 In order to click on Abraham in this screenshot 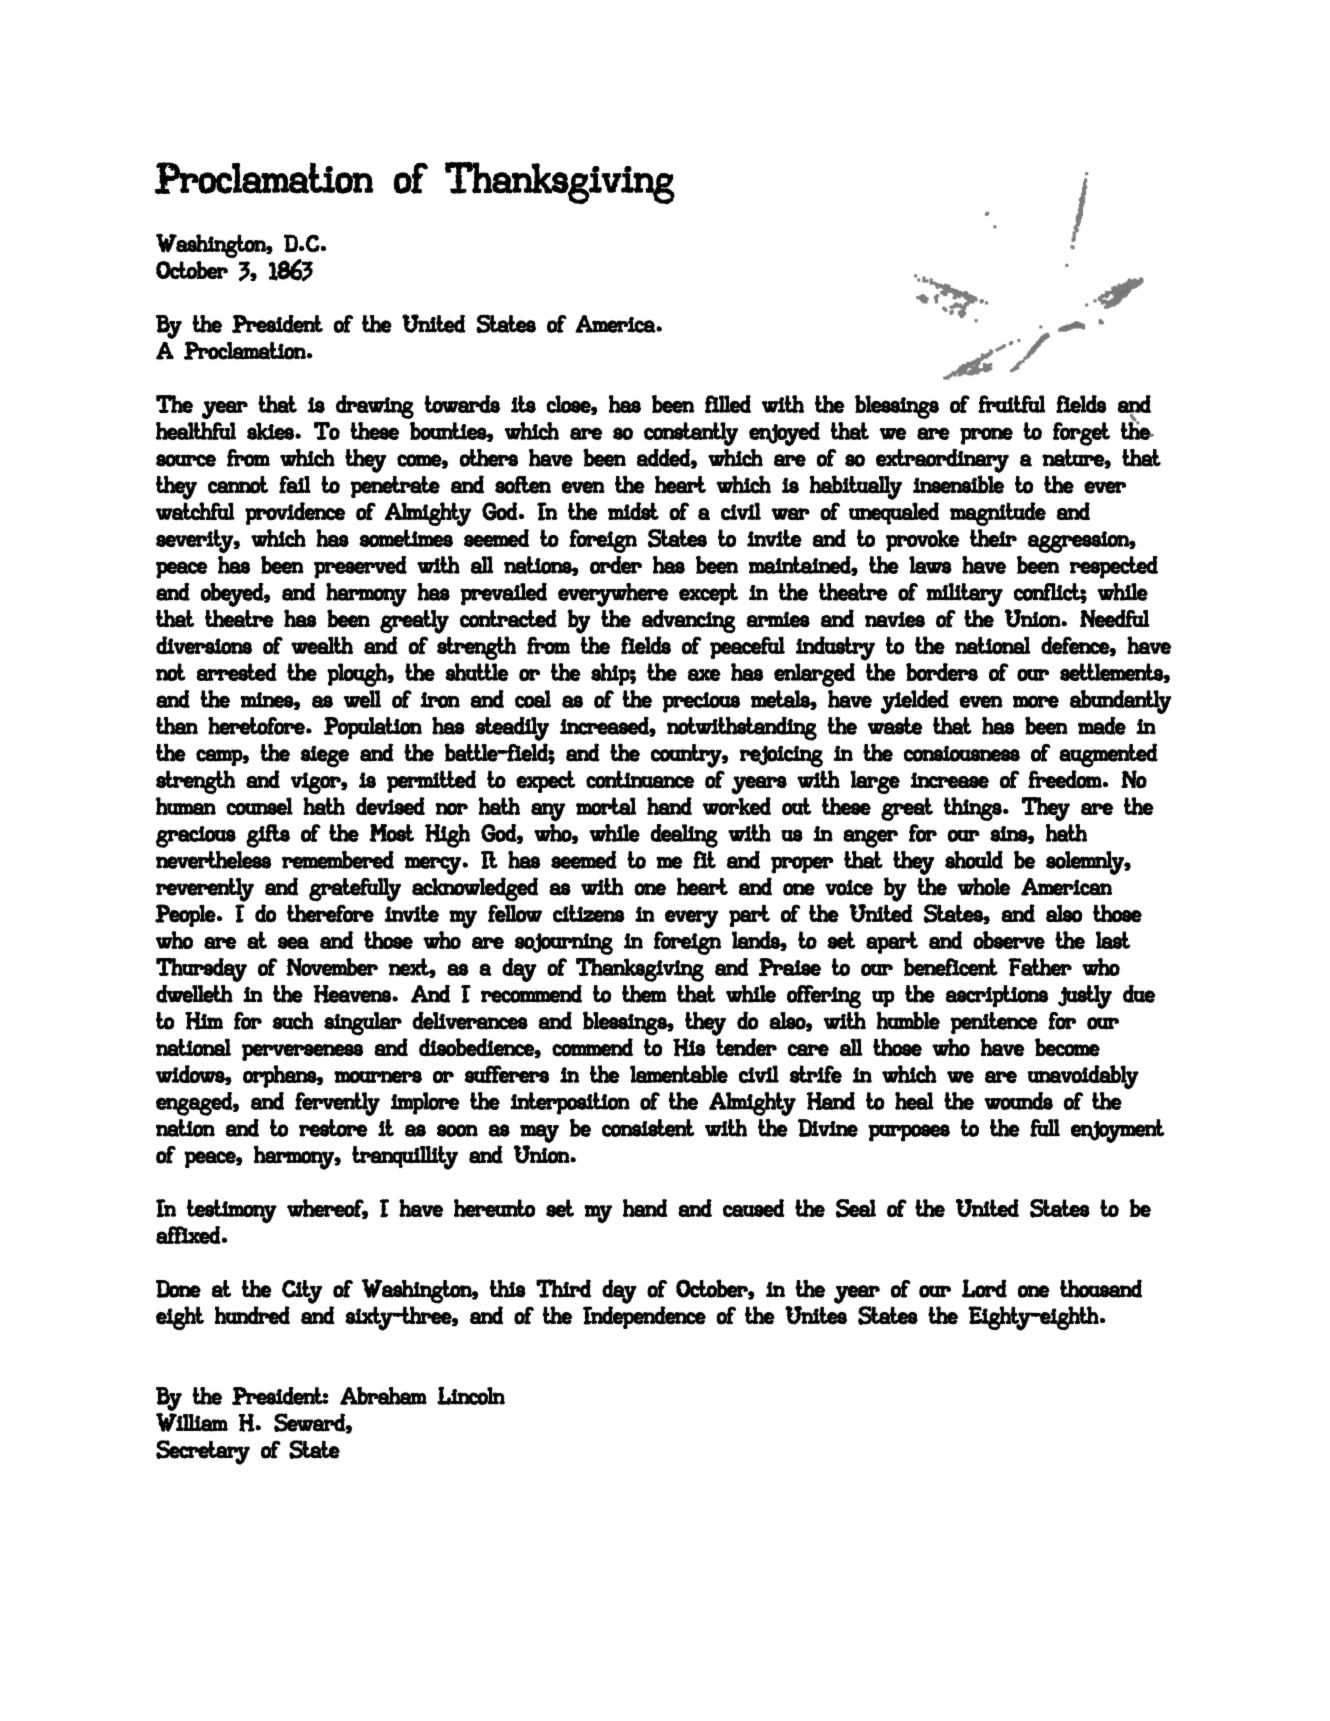, I will do `click(383, 1396)`.
